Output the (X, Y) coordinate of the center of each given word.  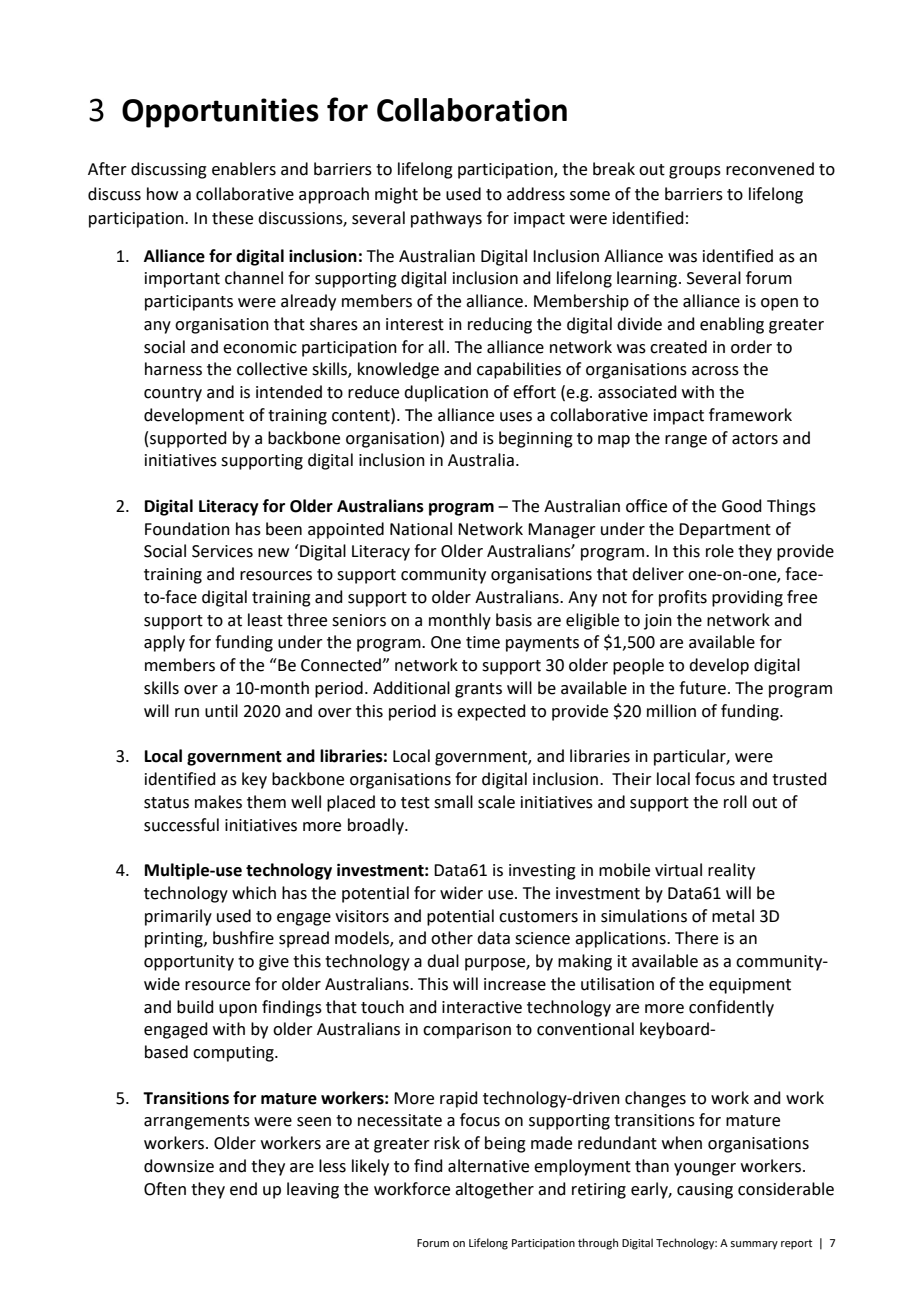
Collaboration (472, 110)
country (173, 394)
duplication (446, 393)
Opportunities (220, 113)
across (715, 371)
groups (695, 172)
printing (175, 940)
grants (478, 690)
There (696, 938)
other (452, 938)
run (187, 713)
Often (165, 1189)
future (702, 688)
